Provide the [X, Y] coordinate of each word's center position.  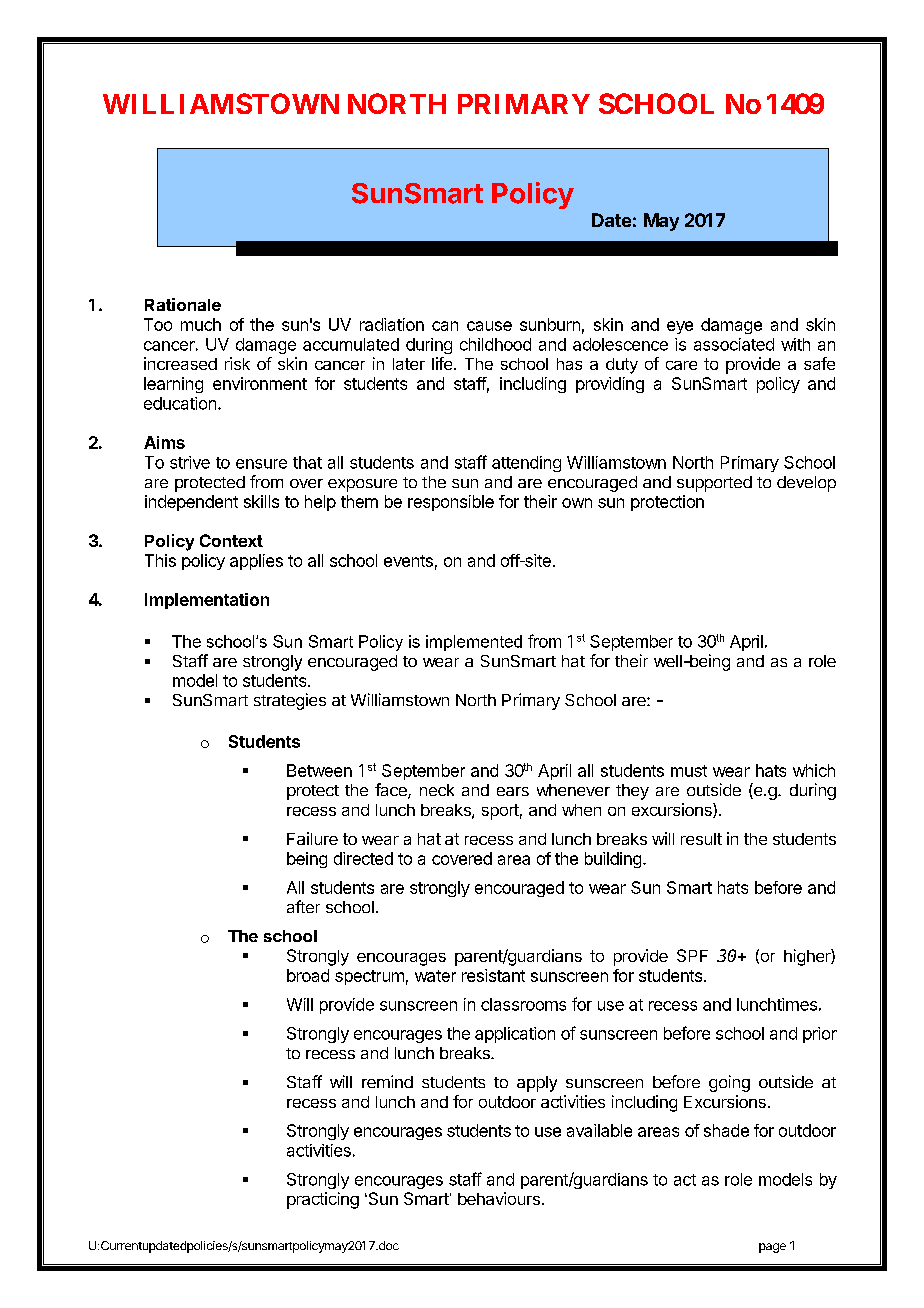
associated [734, 344]
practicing [323, 1200]
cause [489, 326]
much [201, 324]
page [772, 1248]
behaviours [499, 1198]
